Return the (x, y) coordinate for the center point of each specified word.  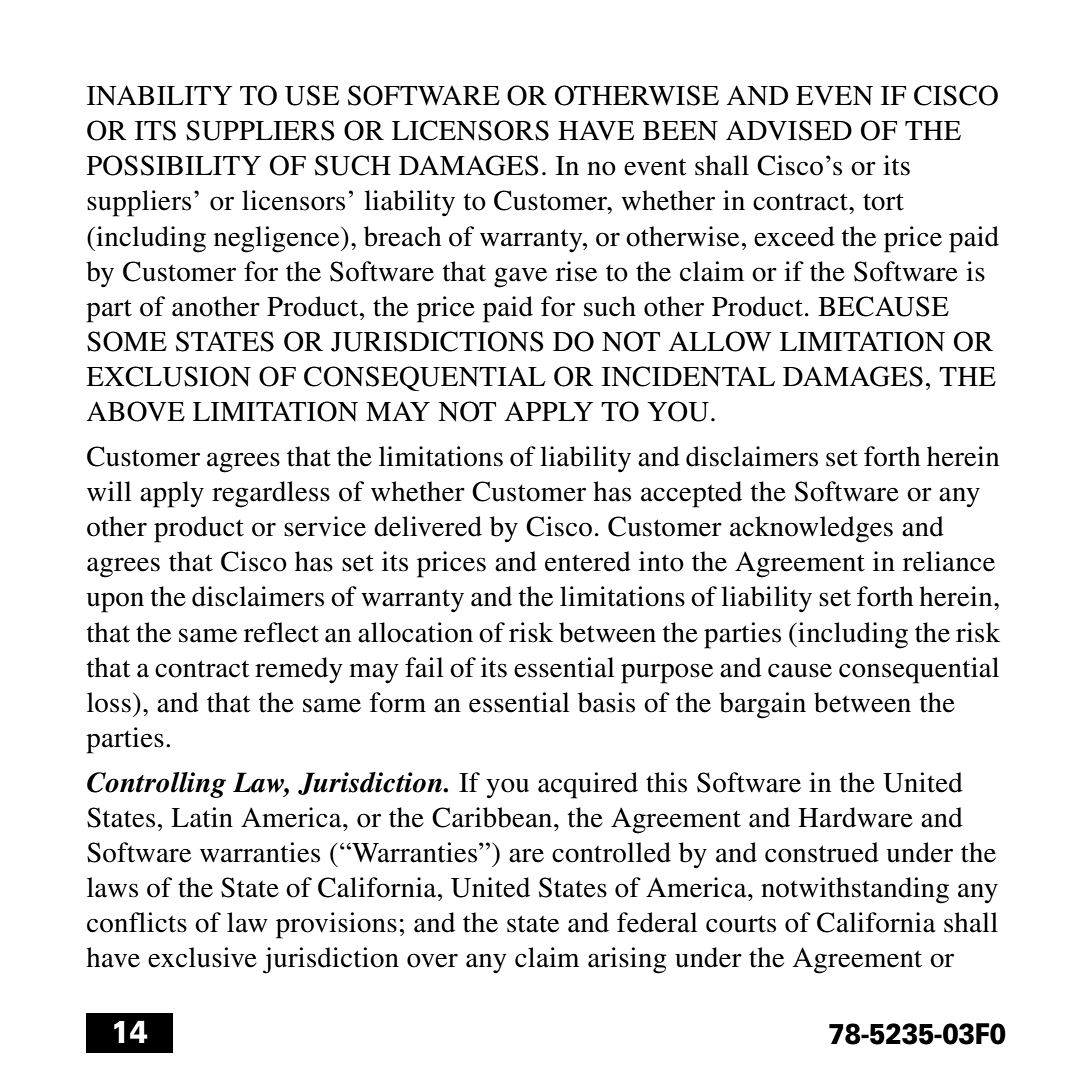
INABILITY (159, 95)
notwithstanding (855, 890)
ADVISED (789, 130)
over (432, 960)
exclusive (202, 957)
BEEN (680, 130)
